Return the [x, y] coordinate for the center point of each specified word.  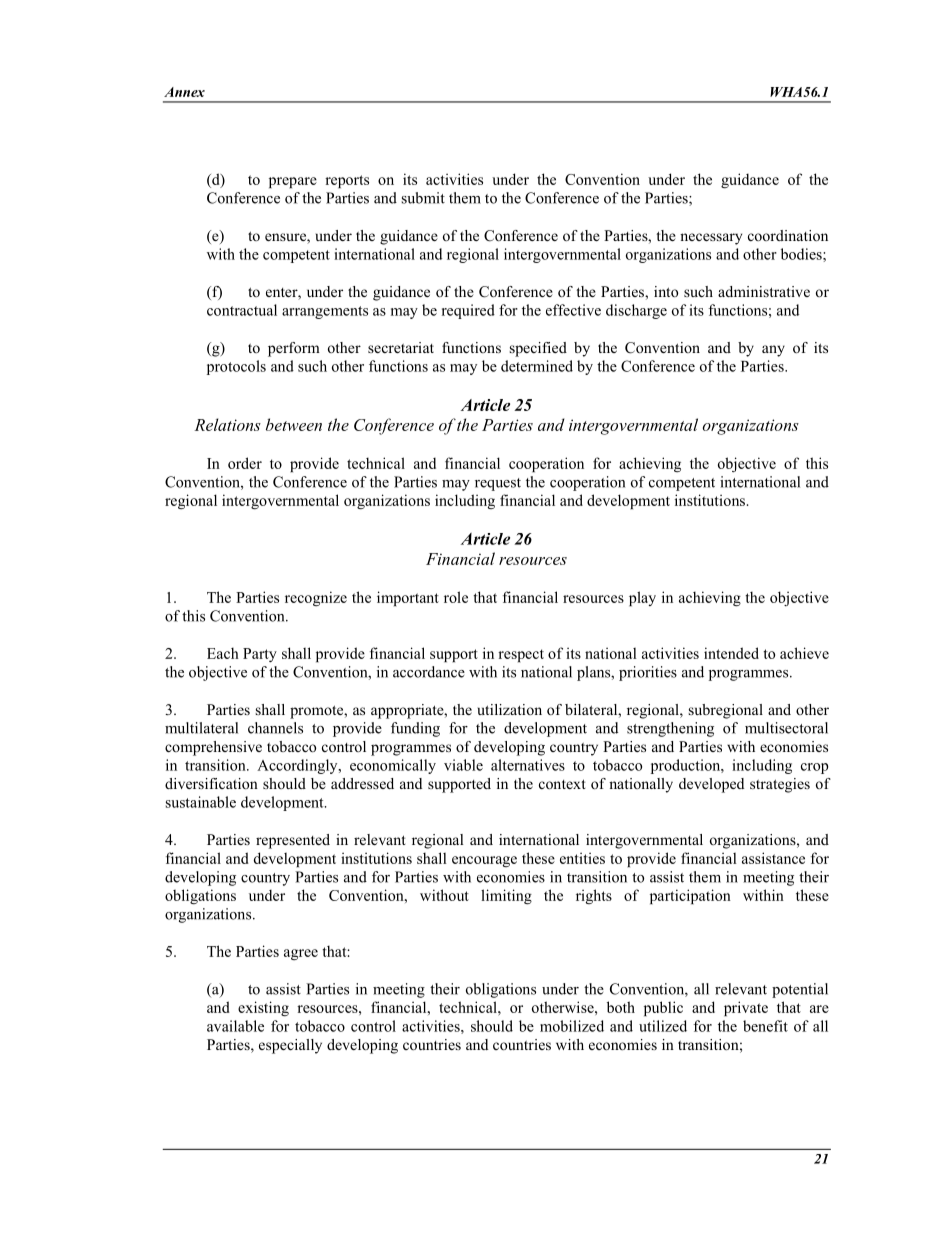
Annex [184, 92]
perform [294, 349]
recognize [316, 598]
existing [263, 1008]
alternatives [528, 765]
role [456, 597]
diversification [211, 783]
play [642, 598]
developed [711, 785]
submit [423, 198]
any [773, 351]
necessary [711, 239]
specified [538, 349]
